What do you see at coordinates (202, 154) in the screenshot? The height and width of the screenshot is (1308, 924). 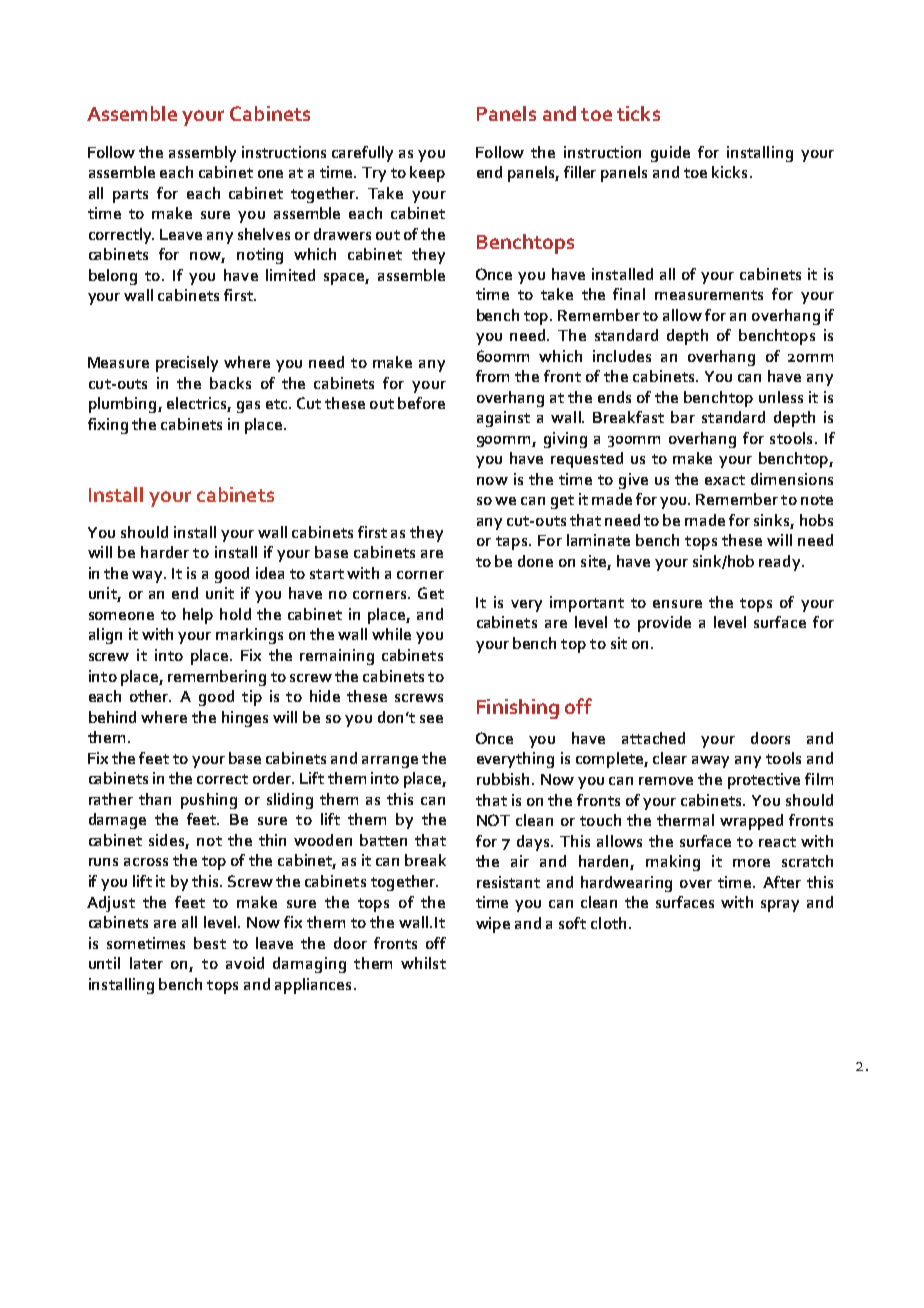 I see `assembly` at bounding box center [202, 154].
